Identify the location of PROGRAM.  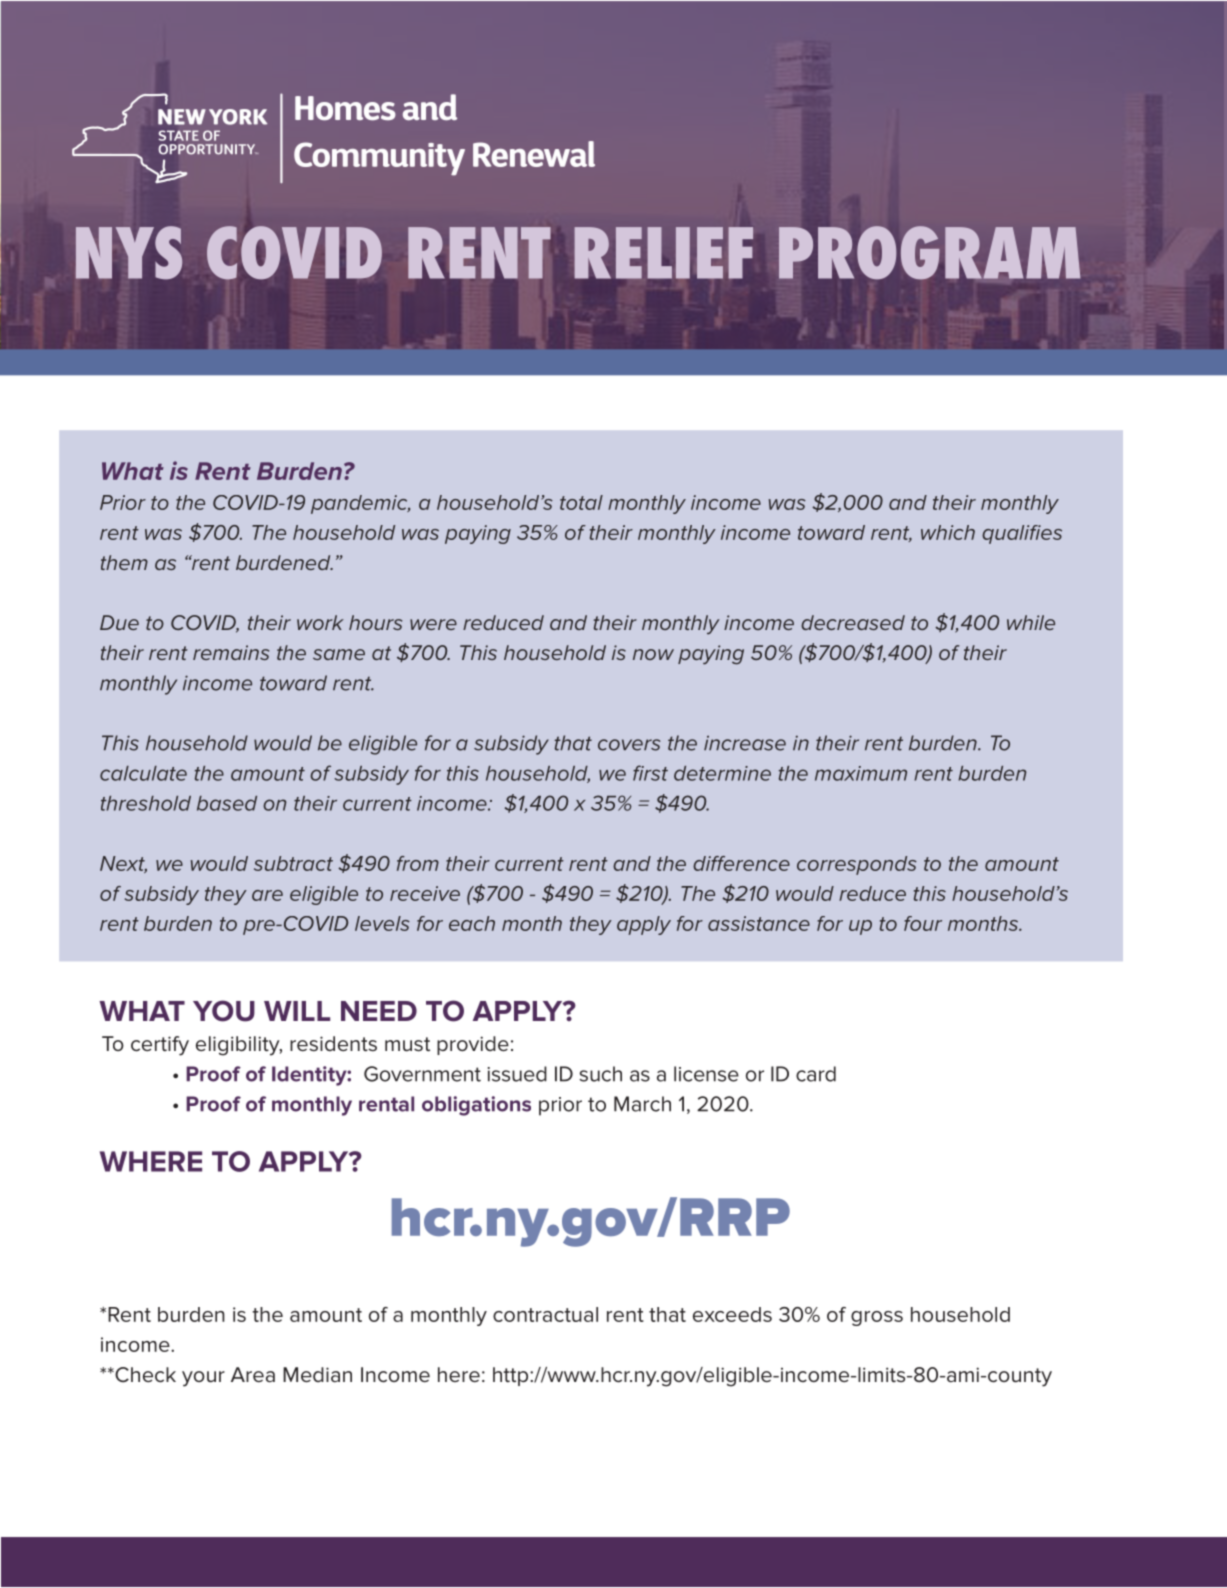
(929, 252).
